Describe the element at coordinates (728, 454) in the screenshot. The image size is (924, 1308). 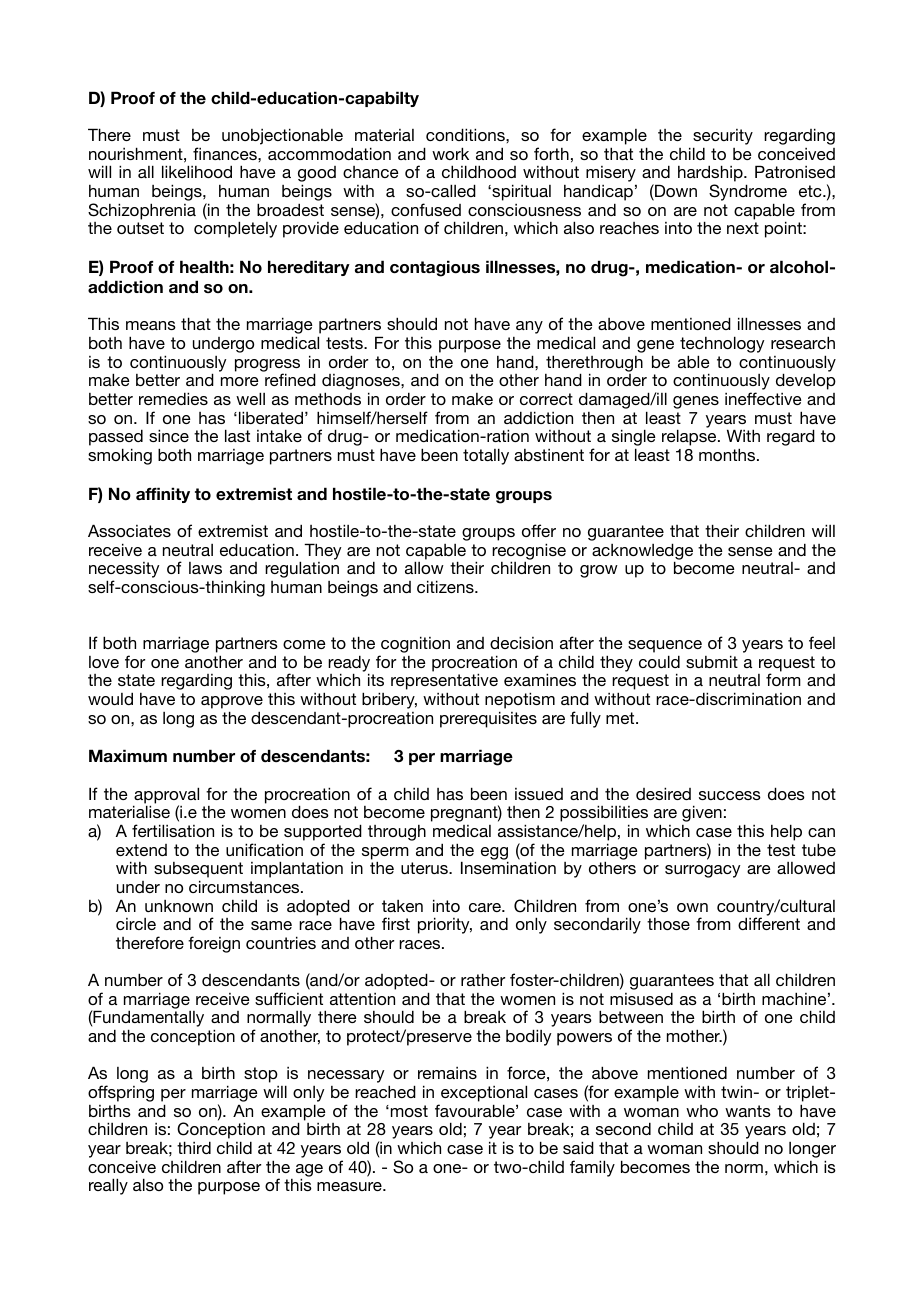
I see `months` at that location.
